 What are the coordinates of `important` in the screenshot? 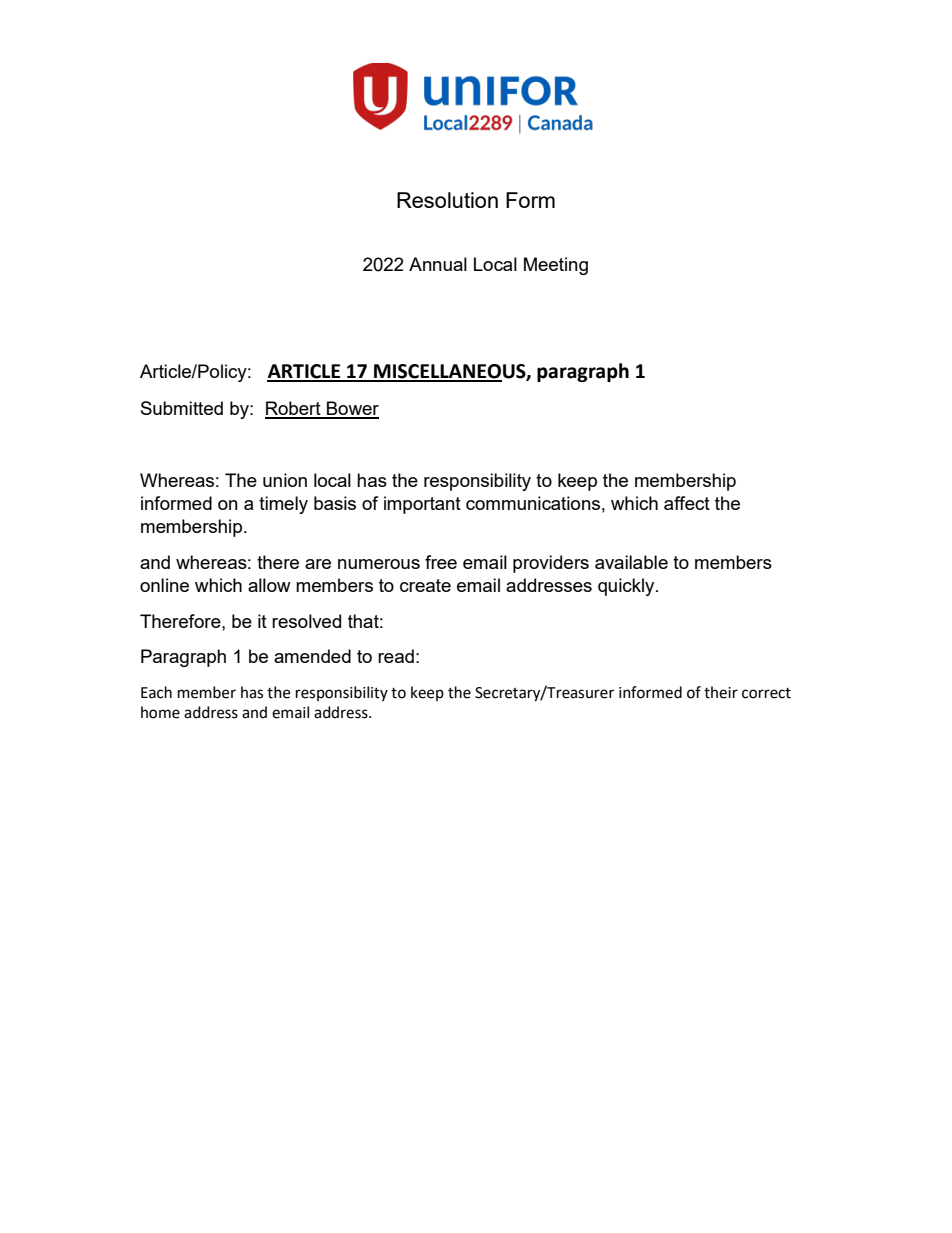 It's located at (422, 505).
